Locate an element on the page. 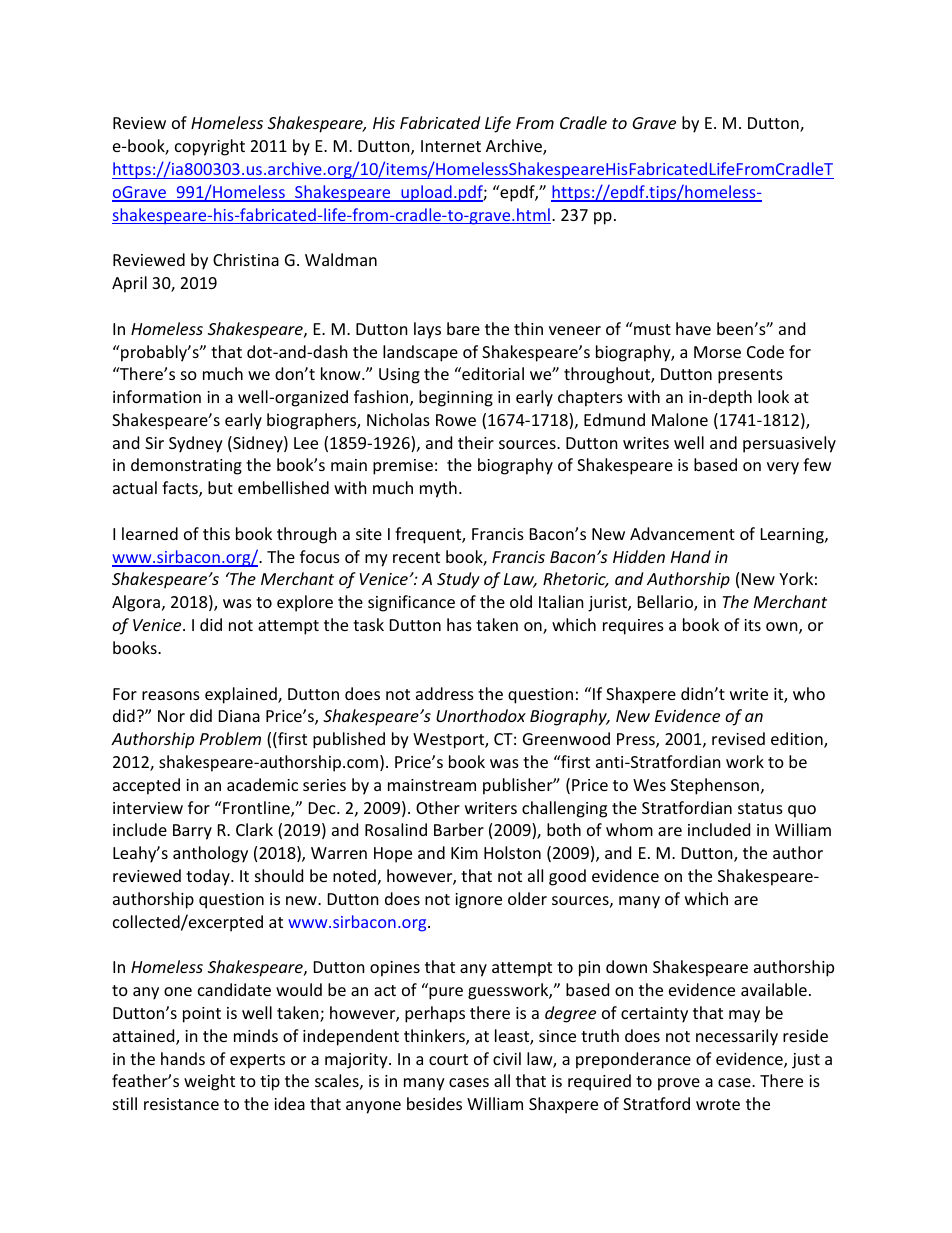 Image resolution: width=952 pixels, height=1233 pixels. beginning is located at coordinates (456, 398).
